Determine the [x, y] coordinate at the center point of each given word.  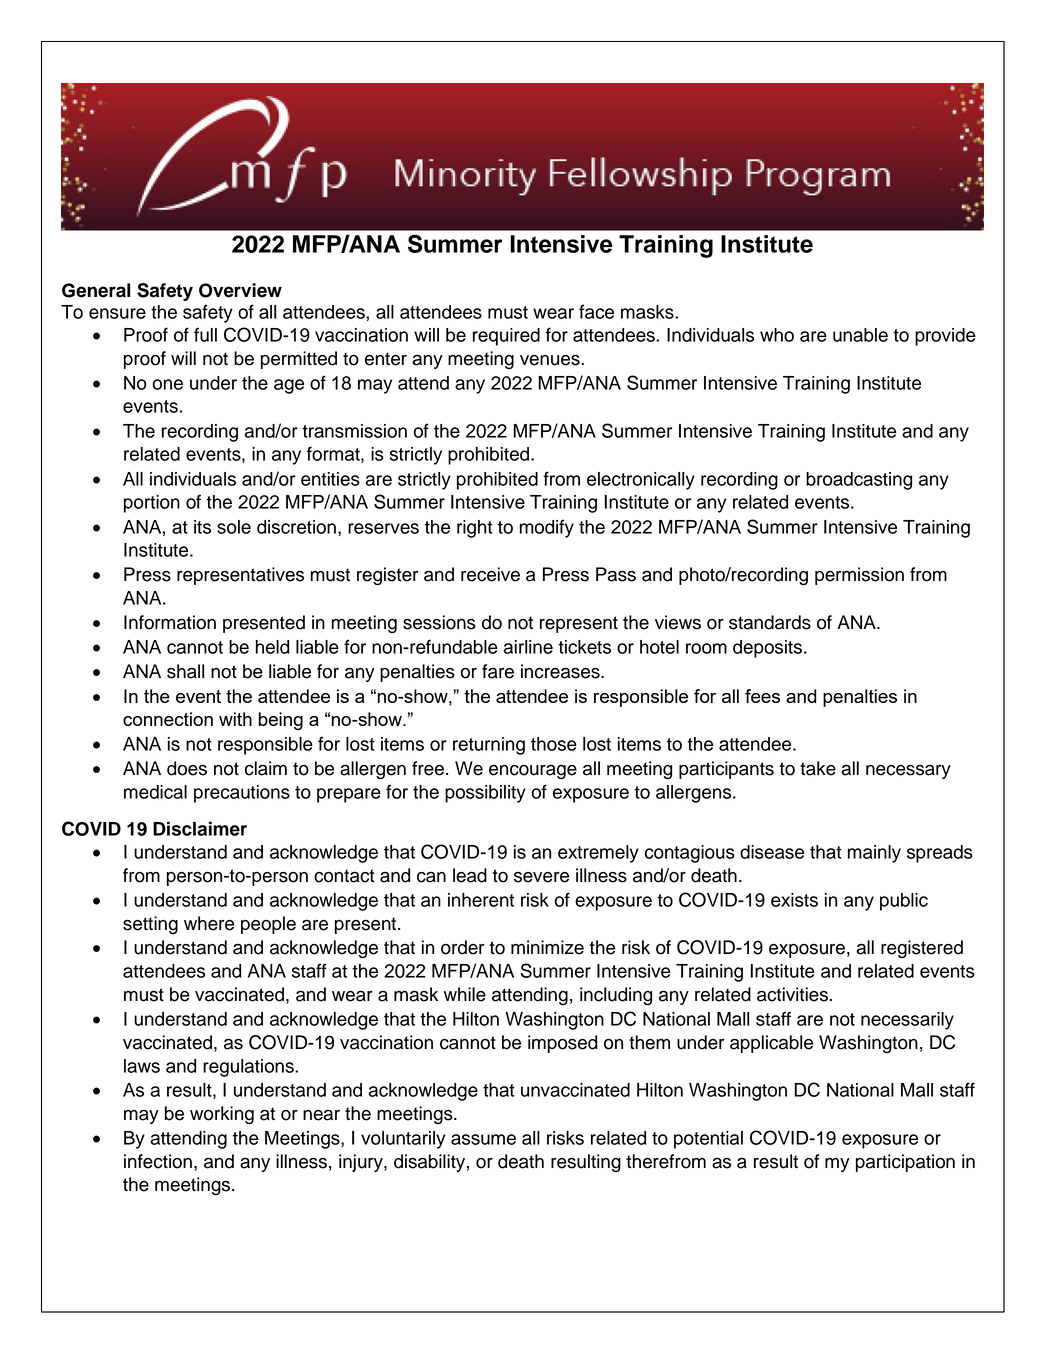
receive [490, 574]
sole [234, 527]
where [209, 923]
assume [483, 1139]
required [506, 337]
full [205, 334]
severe [541, 877]
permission [859, 576]
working [222, 1115]
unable [860, 335]
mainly [874, 854]
